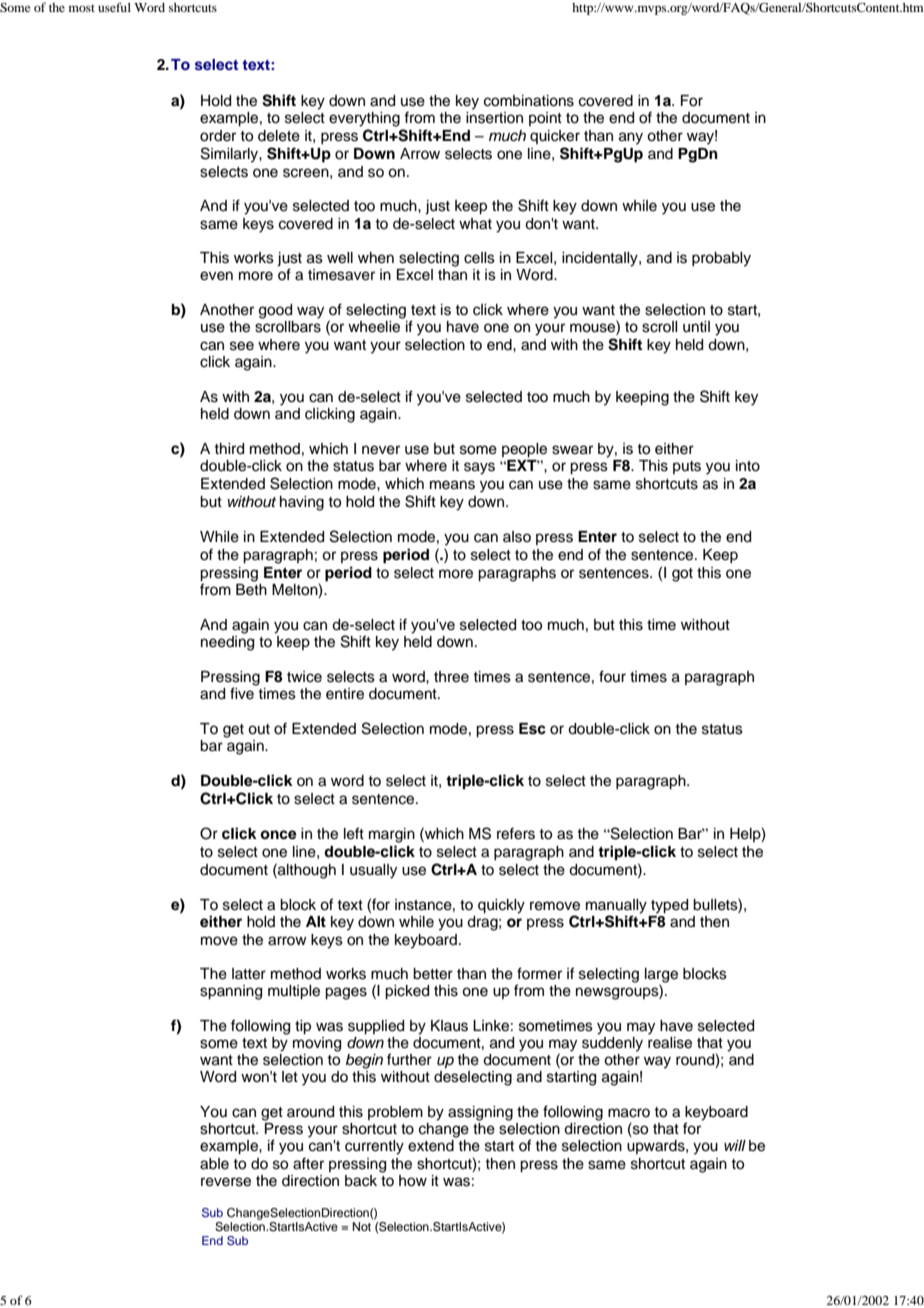 This image has width=924, height=1308. What do you see at coordinates (682, 575) in the image?
I see `got` at bounding box center [682, 575].
